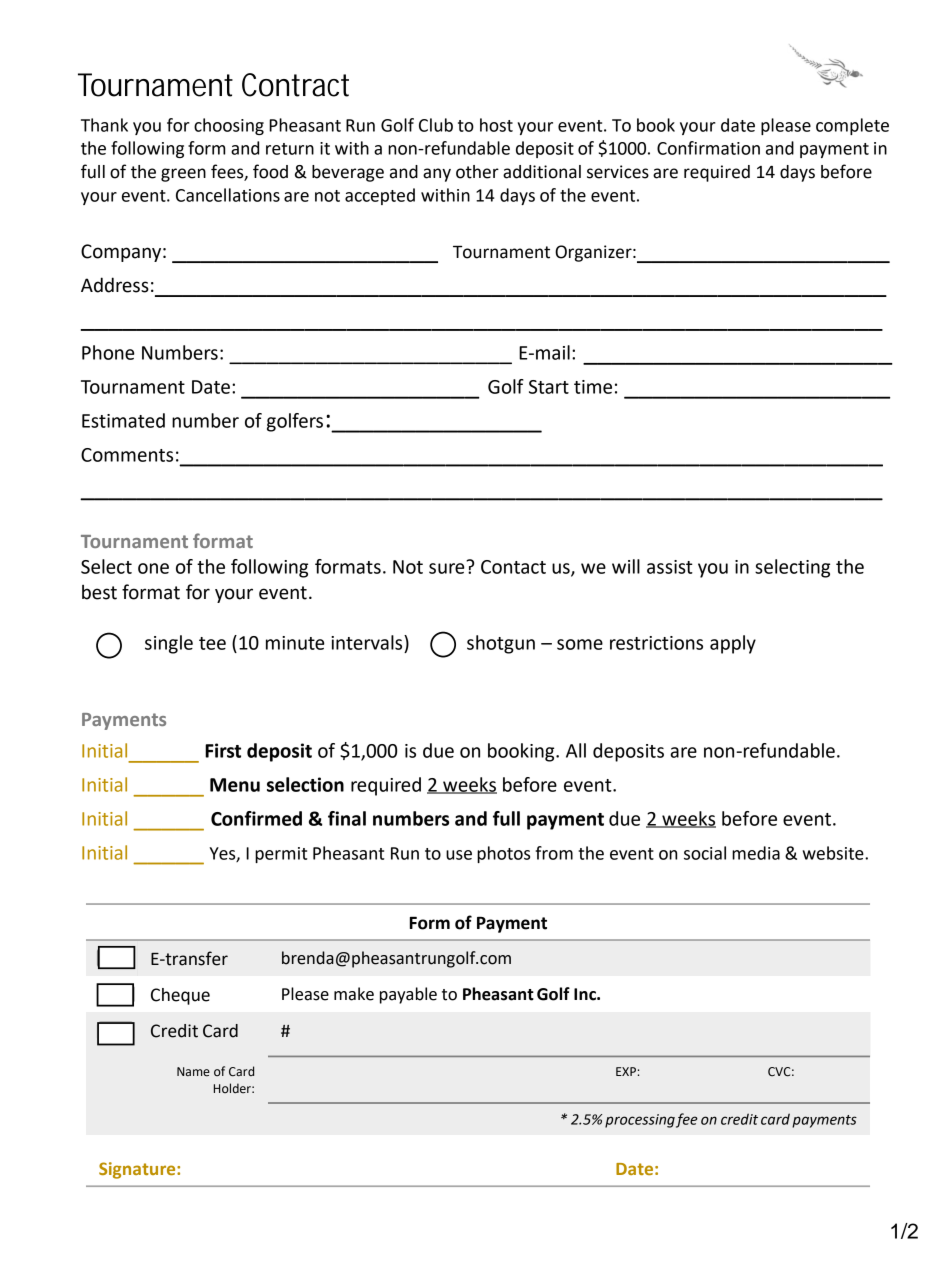 The image size is (952, 1270). What do you see at coordinates (169, 644) in the screenshot?
I see `single` at bounding box center [169, 644].
